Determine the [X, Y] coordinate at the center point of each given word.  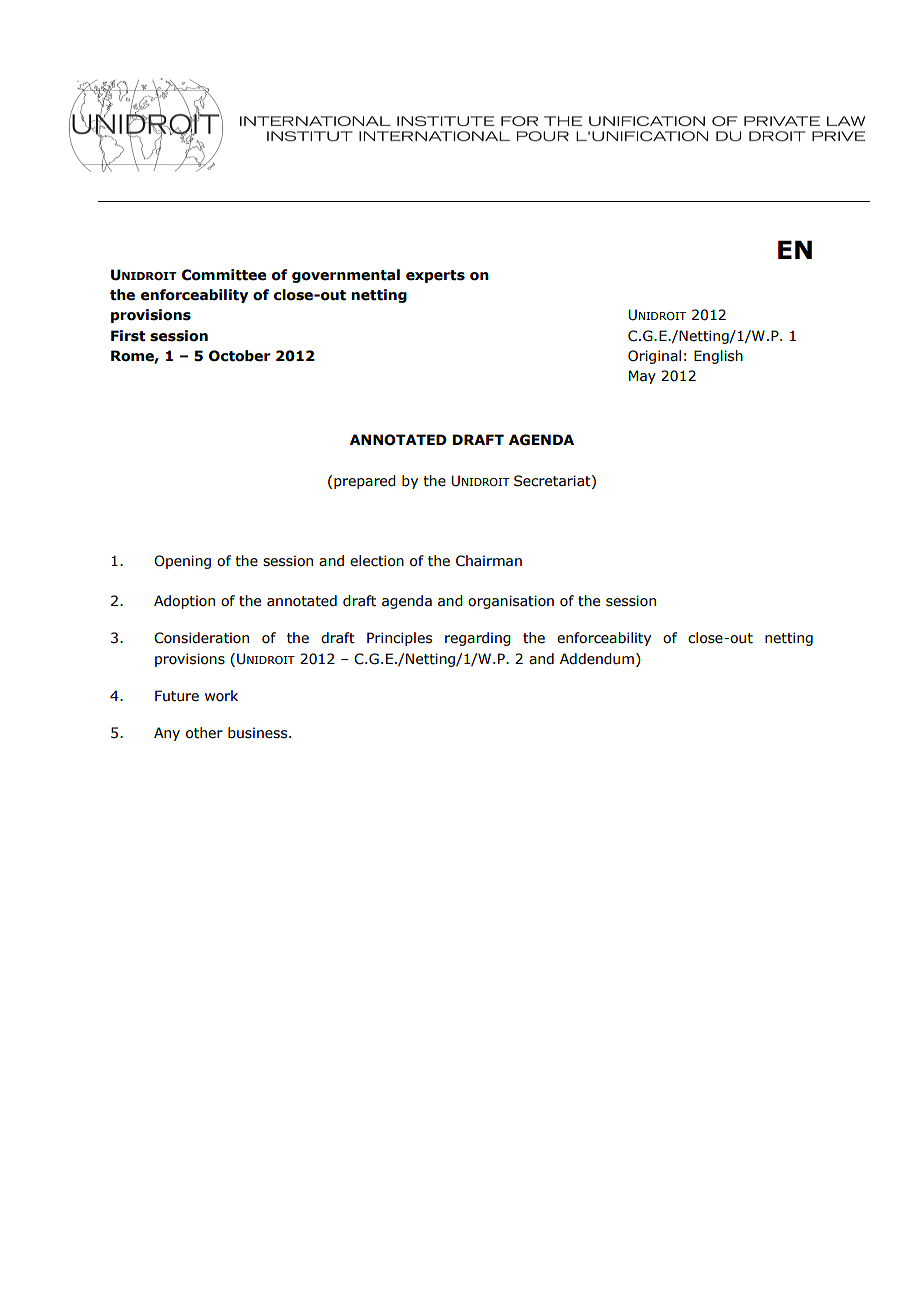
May [642, 377]
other [204, 733]
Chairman [489, 561]
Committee [224, 275]
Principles [399, 639]
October [239, 356]
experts [435, 276]
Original [654, 357]
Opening [182, 562]
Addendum [597, 659]
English [718, 357]
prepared [365, 482]
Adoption [184, 602]
